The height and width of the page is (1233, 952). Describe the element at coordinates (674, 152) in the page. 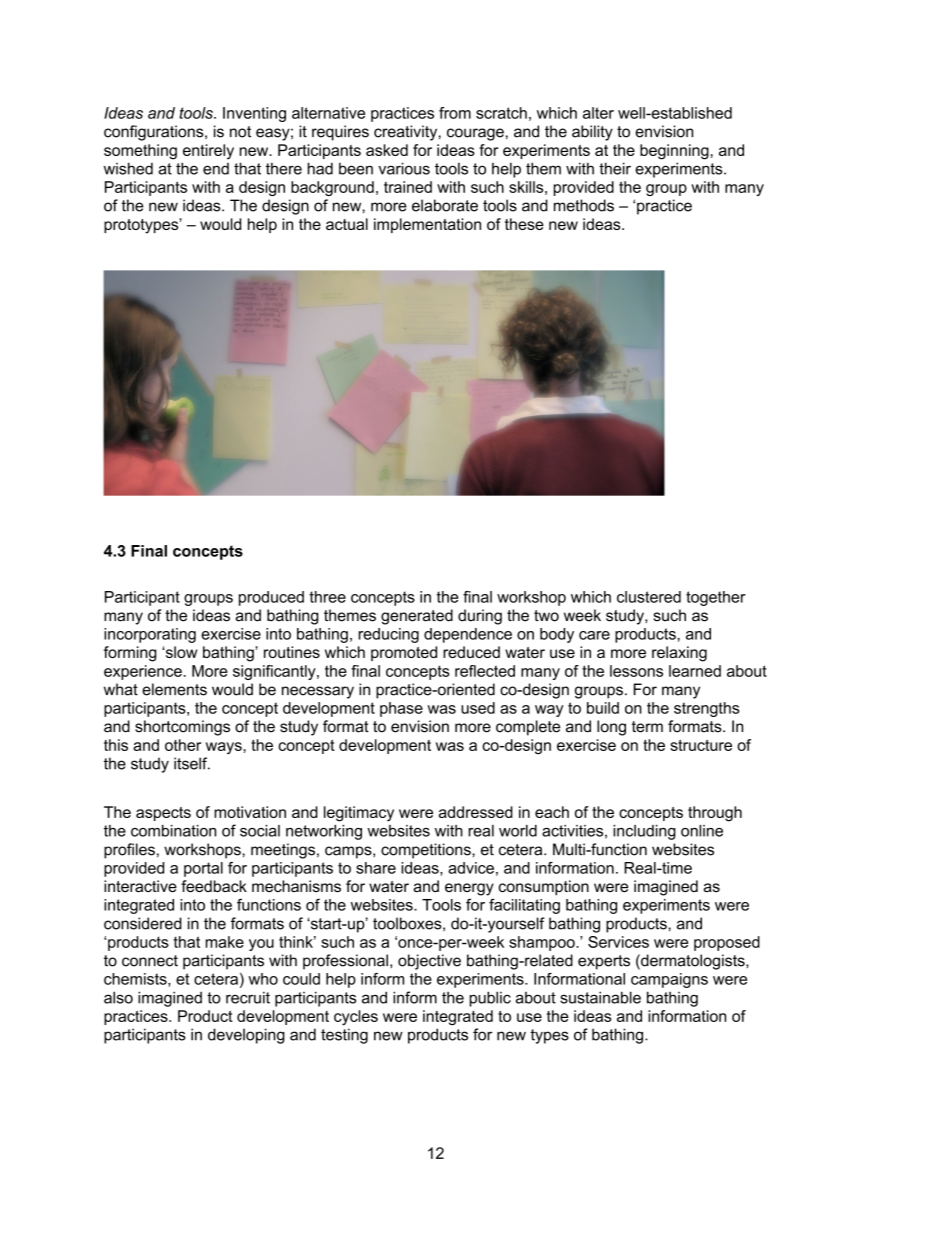

I see `beginning` at that location.
